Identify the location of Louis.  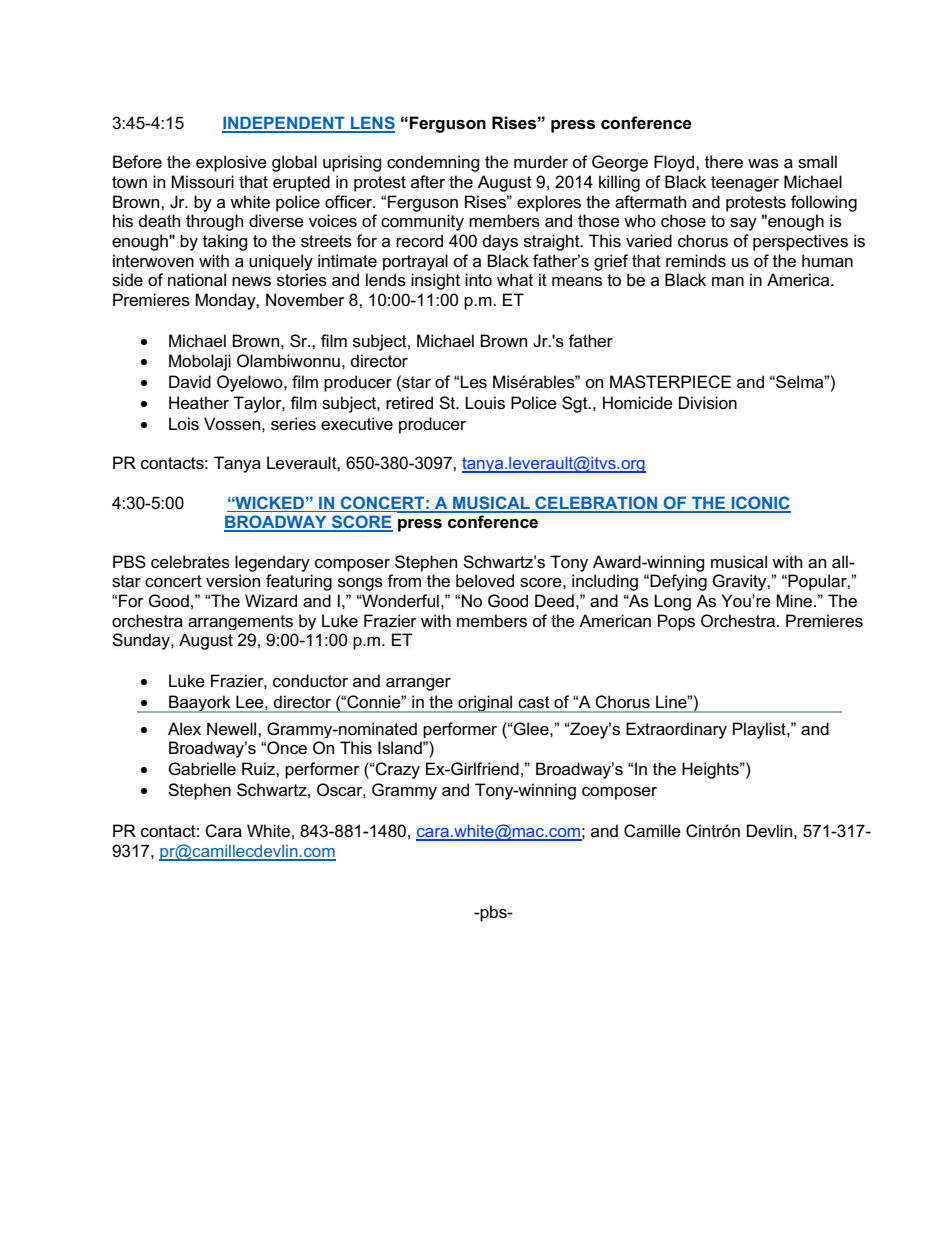
(485, 403).
